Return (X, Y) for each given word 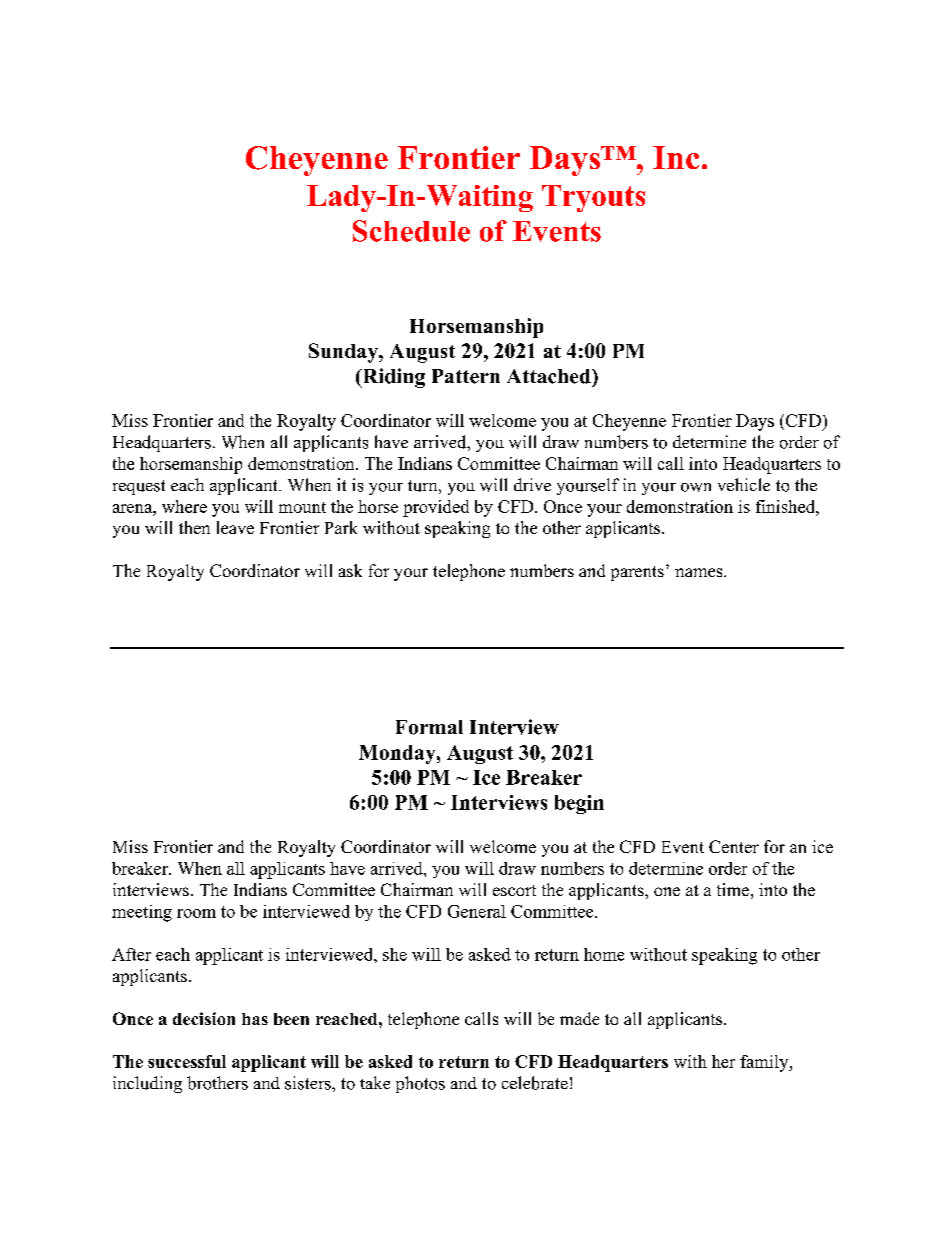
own (696, 487)
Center (734, 846)
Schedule (411, 231)
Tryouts (593, 198)
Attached (550, 376)
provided (436, 508)
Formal (429, 727)
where (184, 506)
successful (187, 1061)
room (196, 913)
